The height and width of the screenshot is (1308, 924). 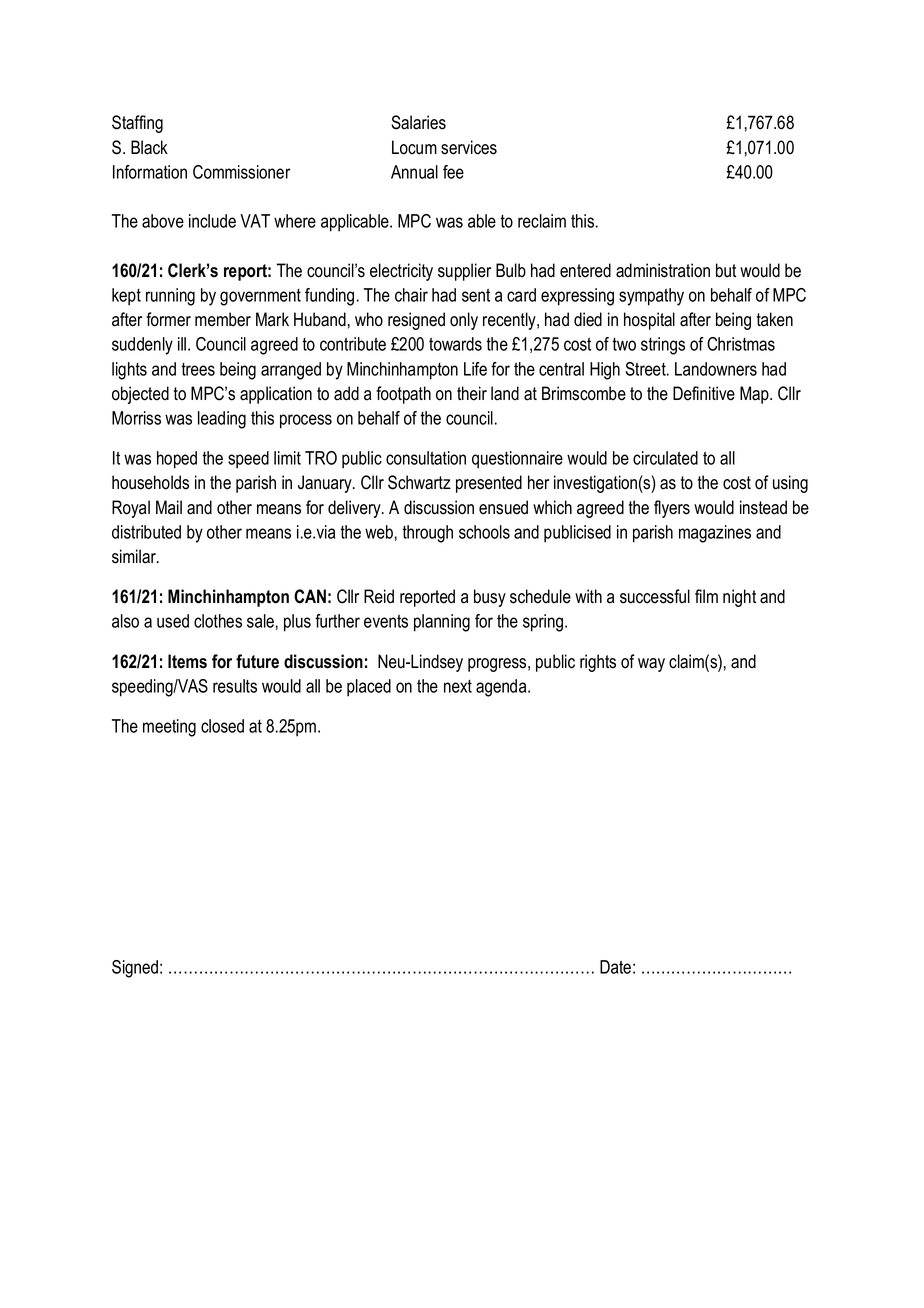 What do you see at coordinates (741, 344) in the screenshot?
I see `Christmas` at bounding box center [741, 344].
